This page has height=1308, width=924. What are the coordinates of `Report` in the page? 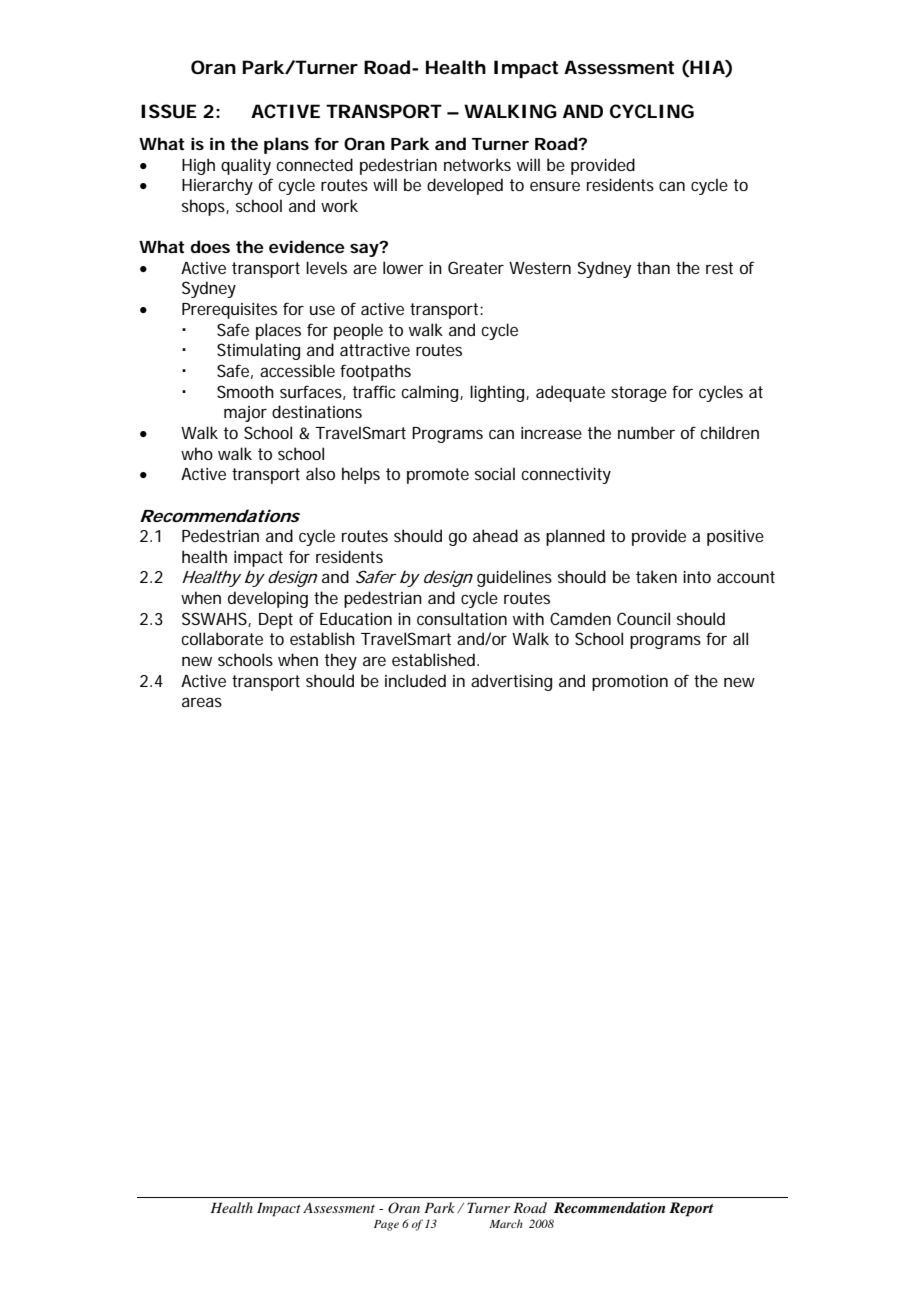 It's located at (691, 1209).
